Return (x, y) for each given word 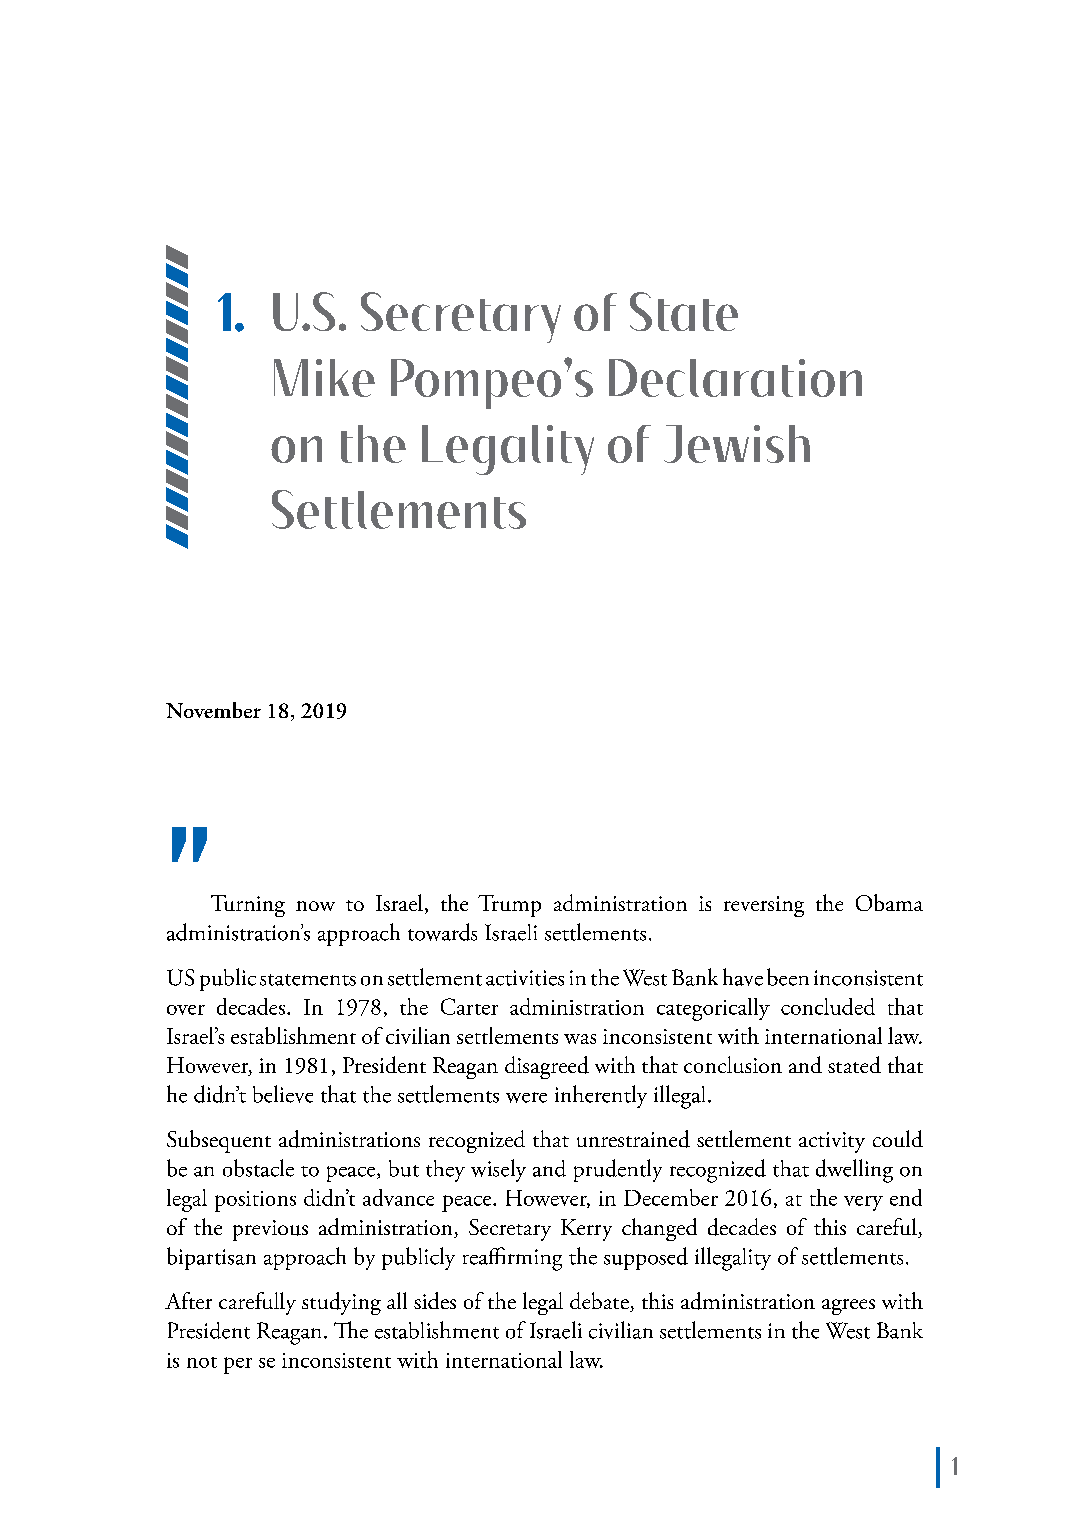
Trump (509, 906)
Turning (248, 906)
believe (283, 1094)
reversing (764, 906)
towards (442, 932)
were (526, 1097)
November (213, 710)
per (238, 1365)
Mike (324, 378)
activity (832, 1142)
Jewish (737, 444)
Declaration (735, 378)
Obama (889, 902)
